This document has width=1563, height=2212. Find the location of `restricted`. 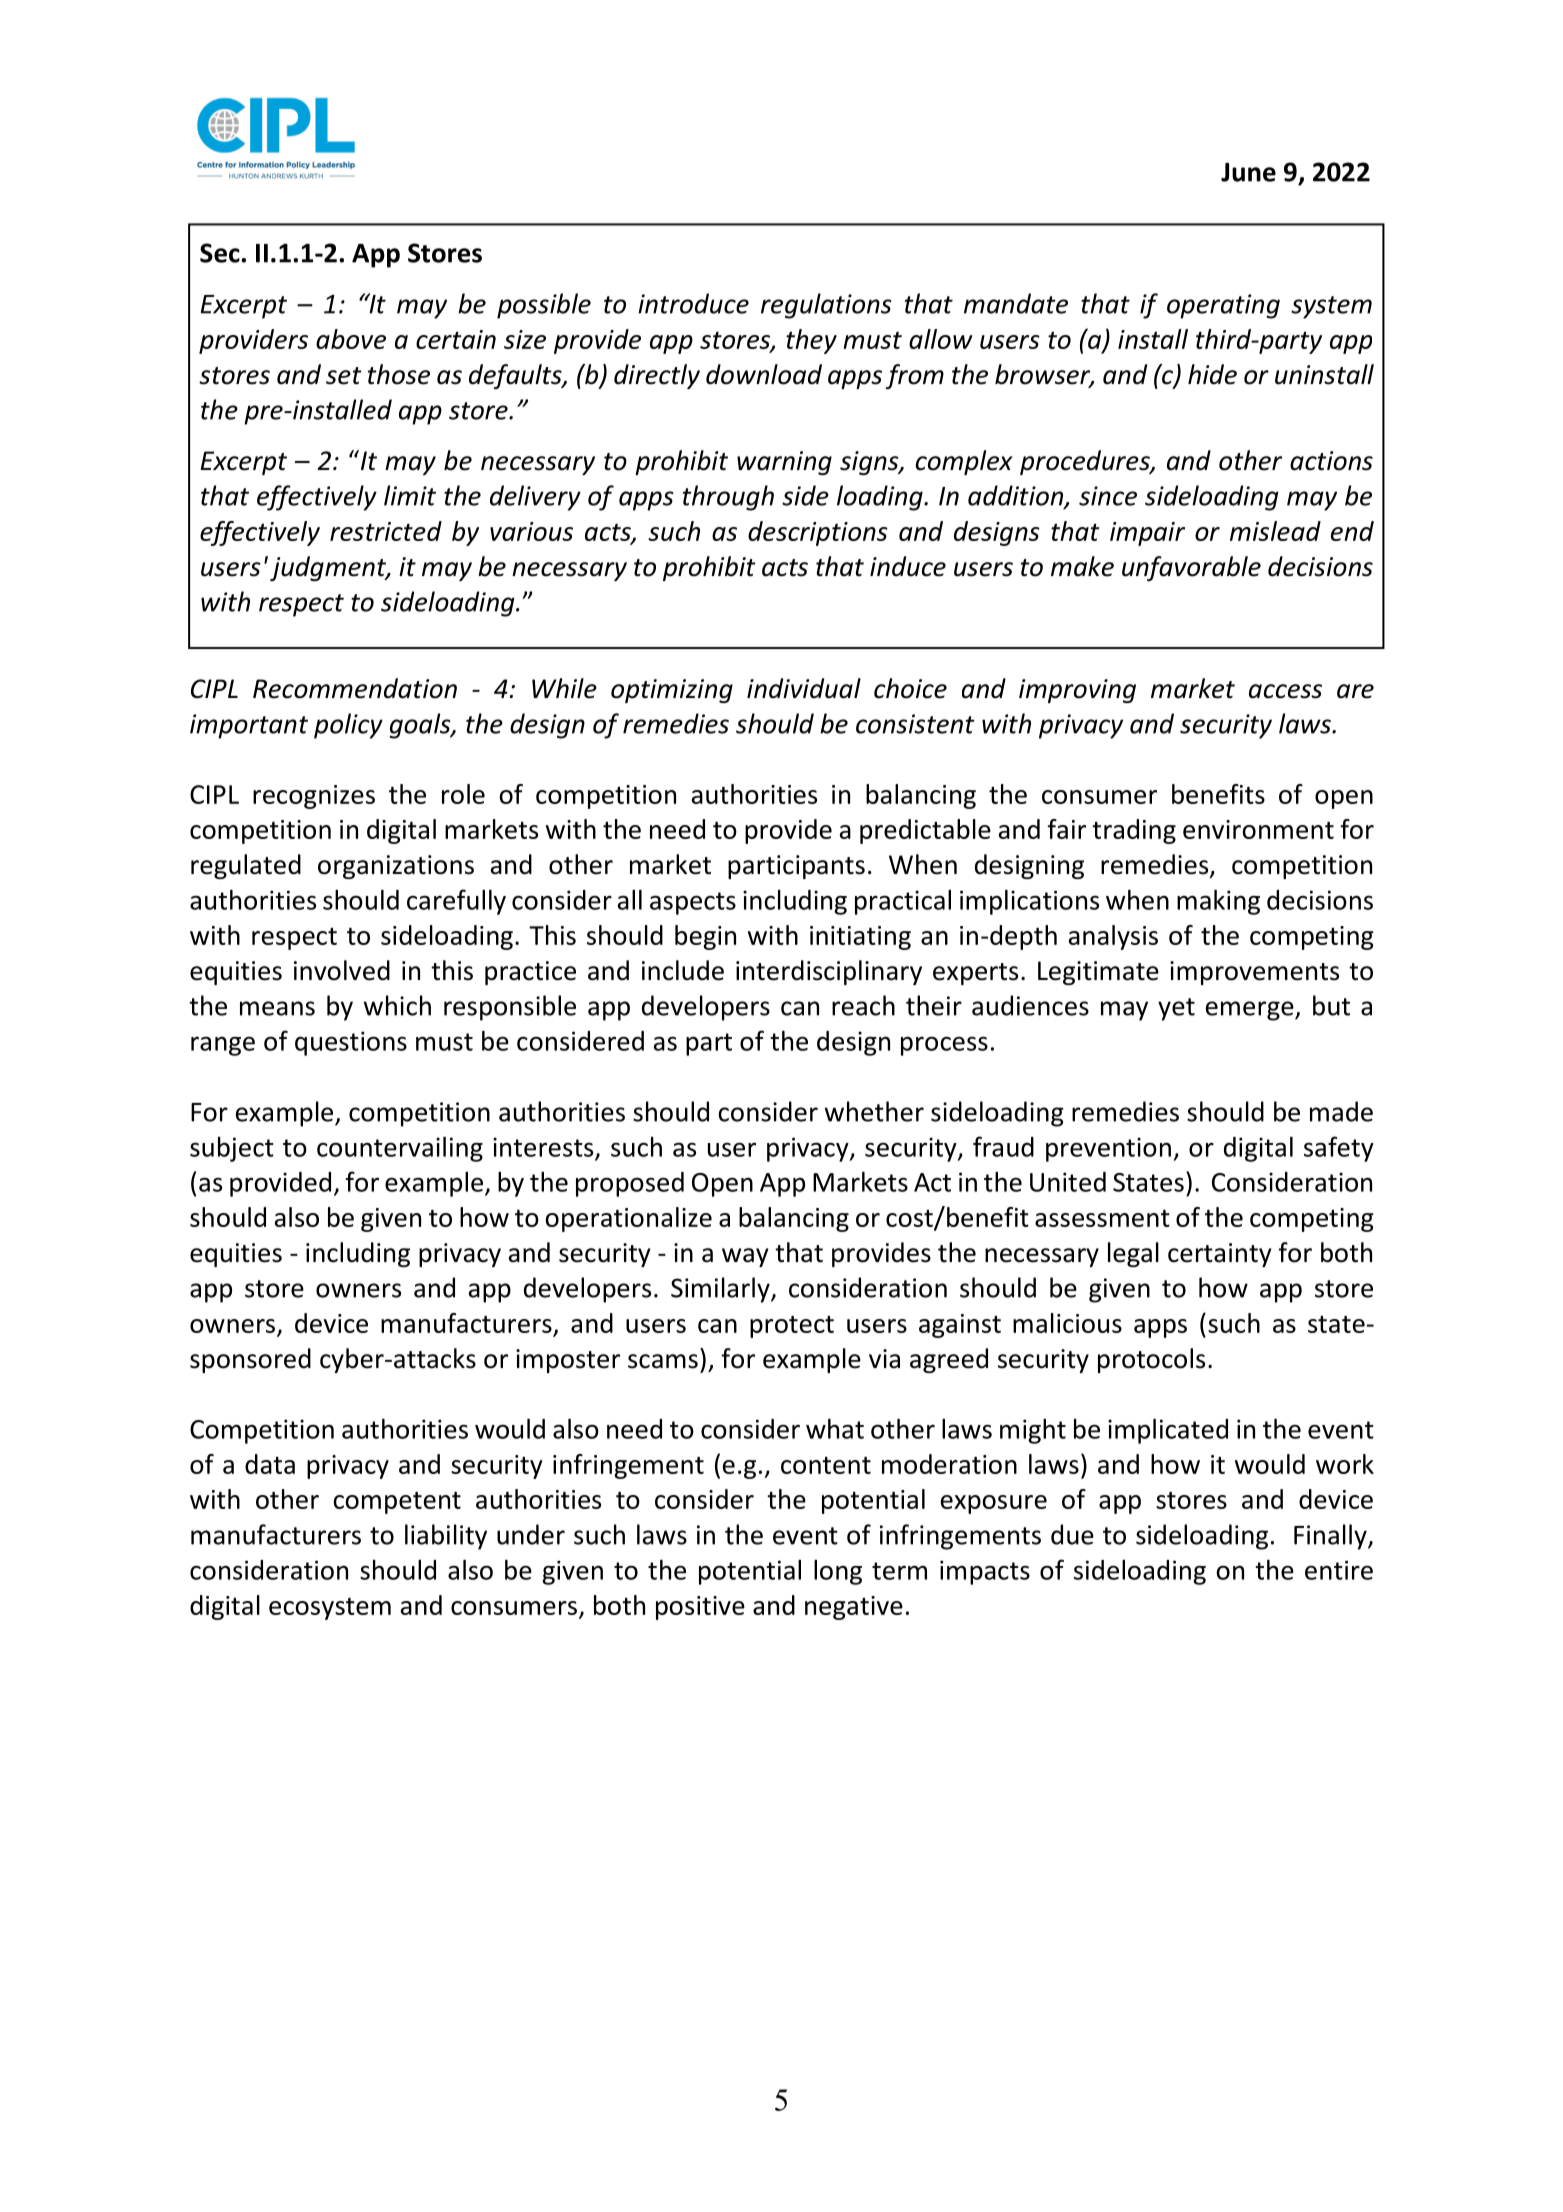

restricted is located at coordinates (386, 531).
